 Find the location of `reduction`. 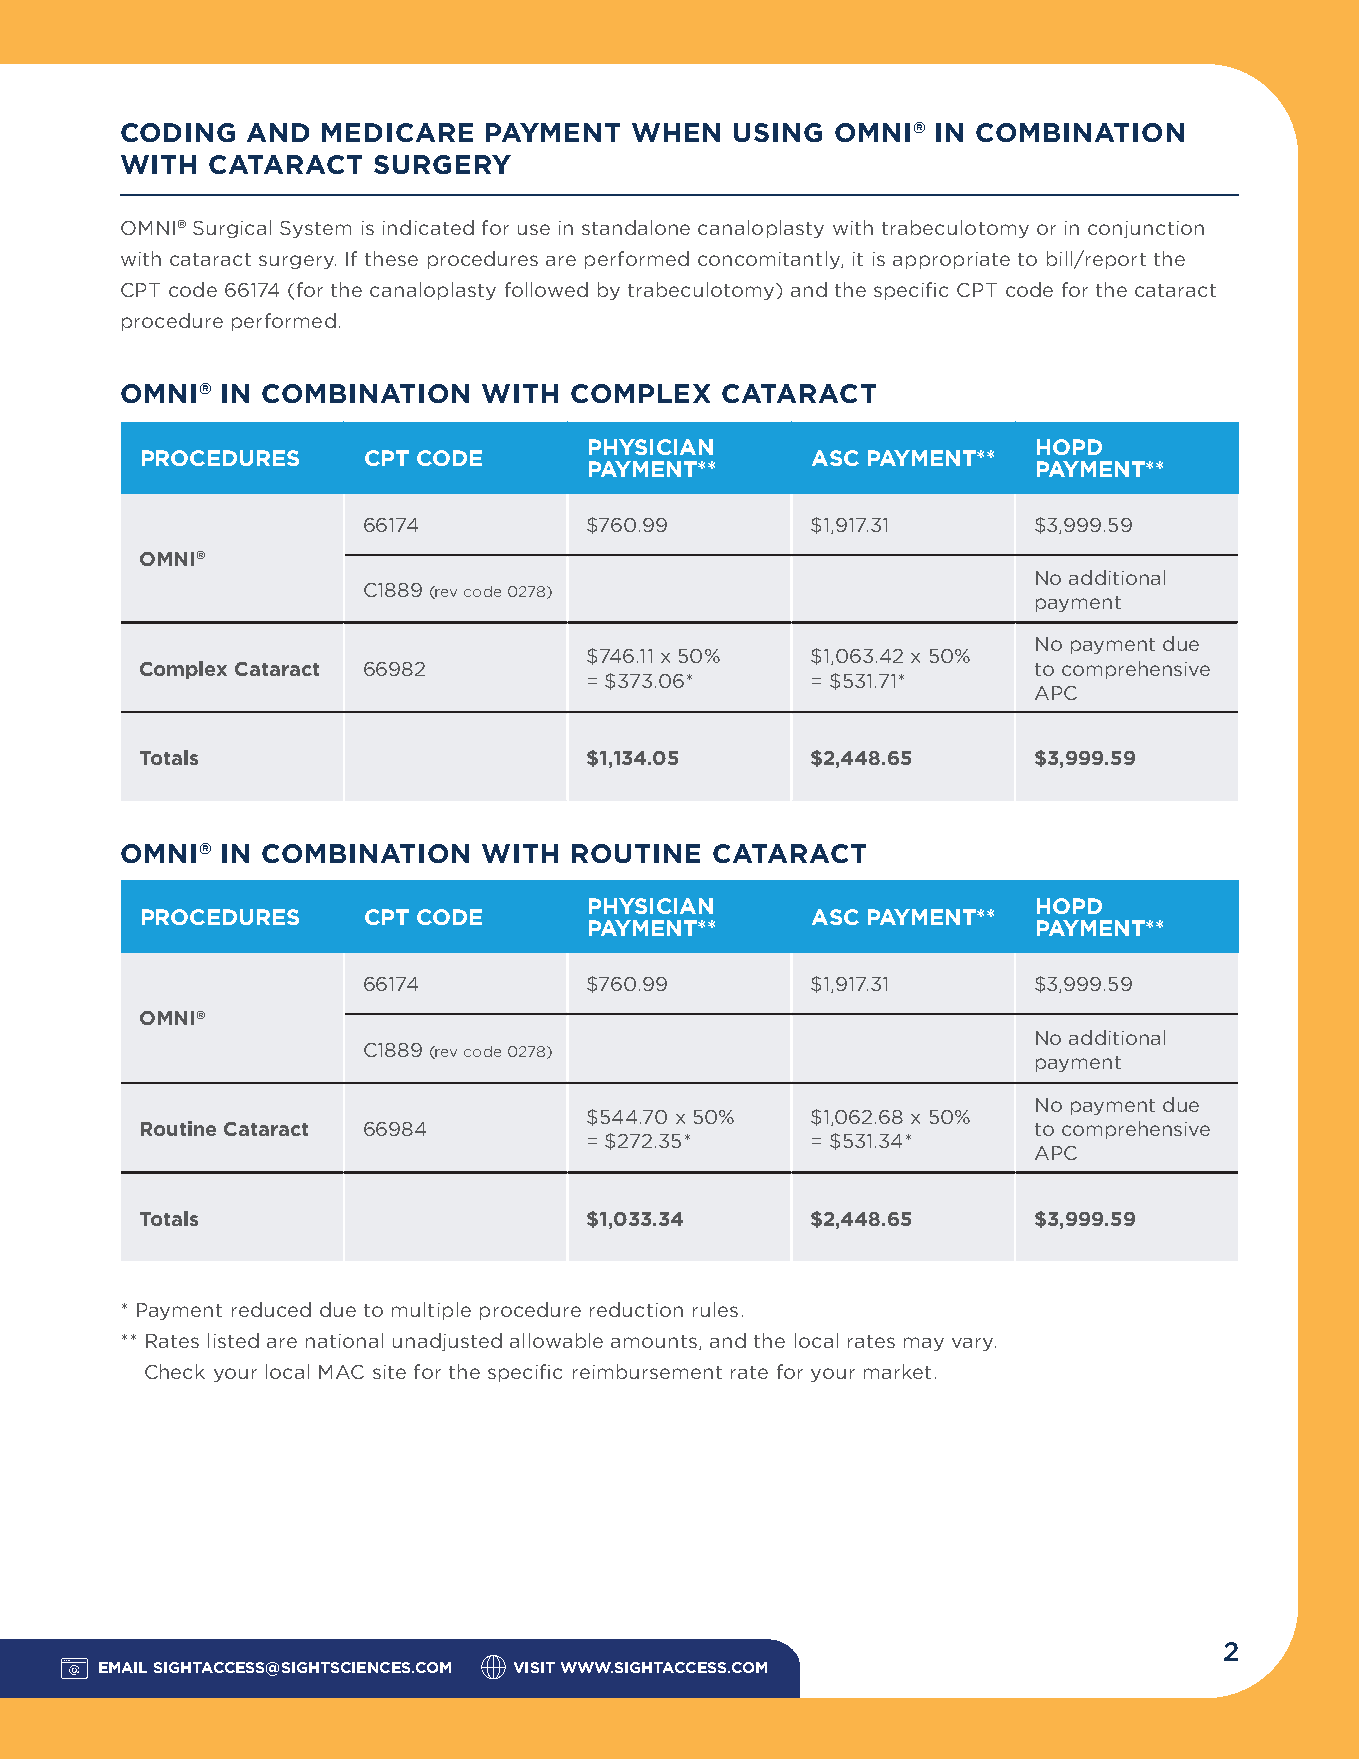

reduction is located at coordinates (636, 1309).
